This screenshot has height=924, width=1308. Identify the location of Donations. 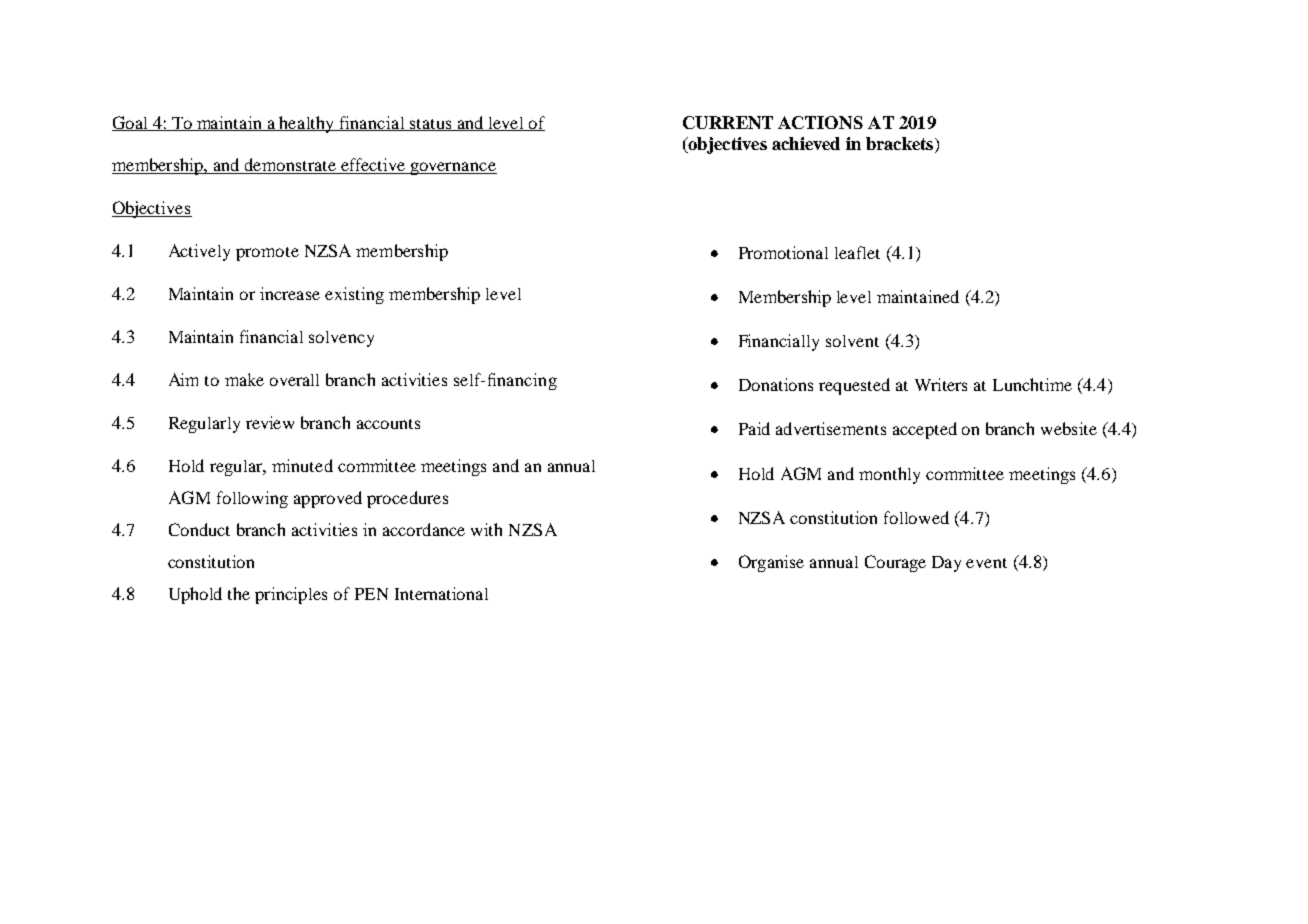
(776, 384).
